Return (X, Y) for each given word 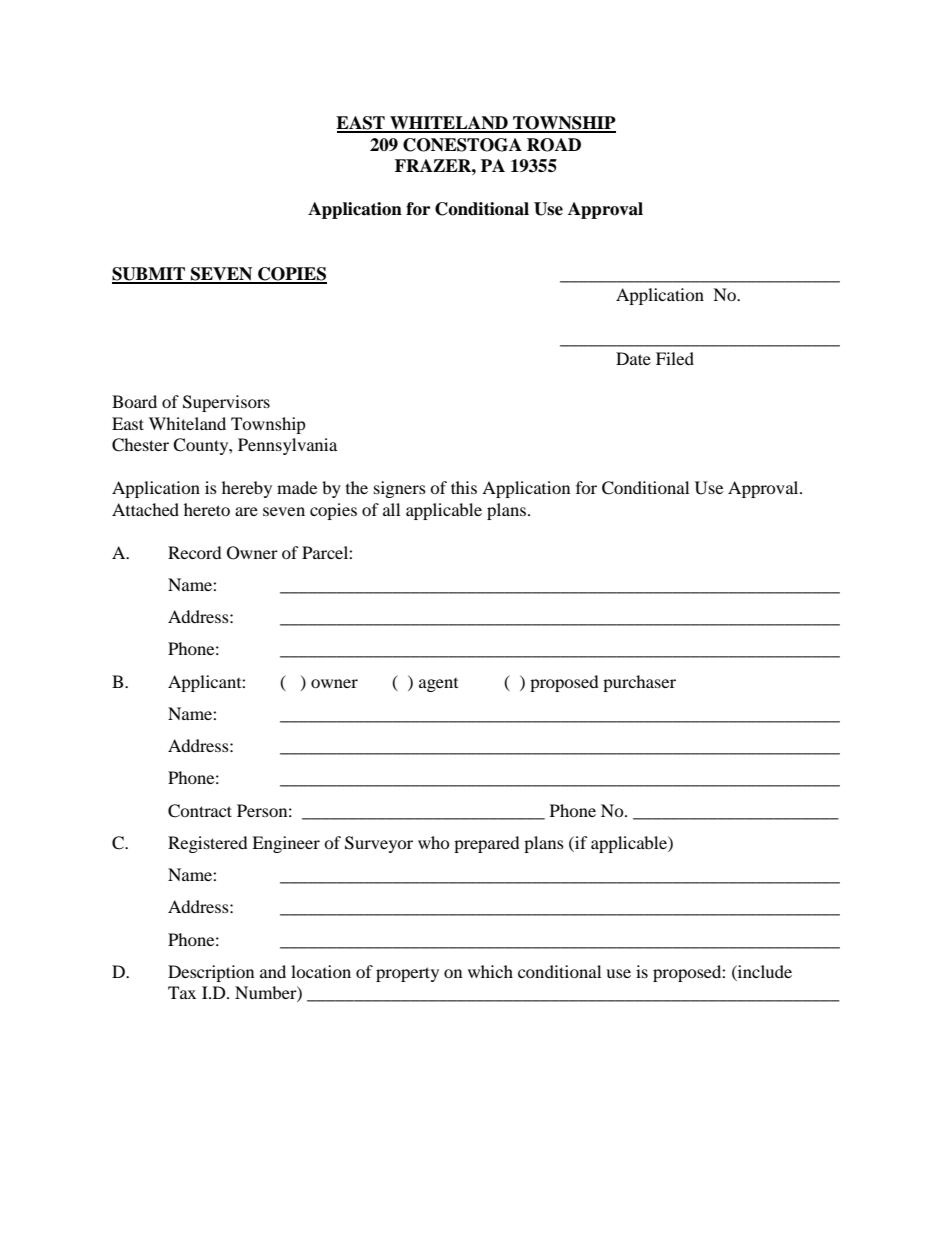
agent (438, 685)
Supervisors (226, 403)
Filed (675, 358)
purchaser (639, 683)
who (434, 842)
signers (400, 489)
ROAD (554, 145)
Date (633, 358)
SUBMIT (150, 275)
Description (211, 973)
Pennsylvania (287, 446)
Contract (200, 811)
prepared (487, 844)
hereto (207, 509)
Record (195, 552)
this (464, 487)
